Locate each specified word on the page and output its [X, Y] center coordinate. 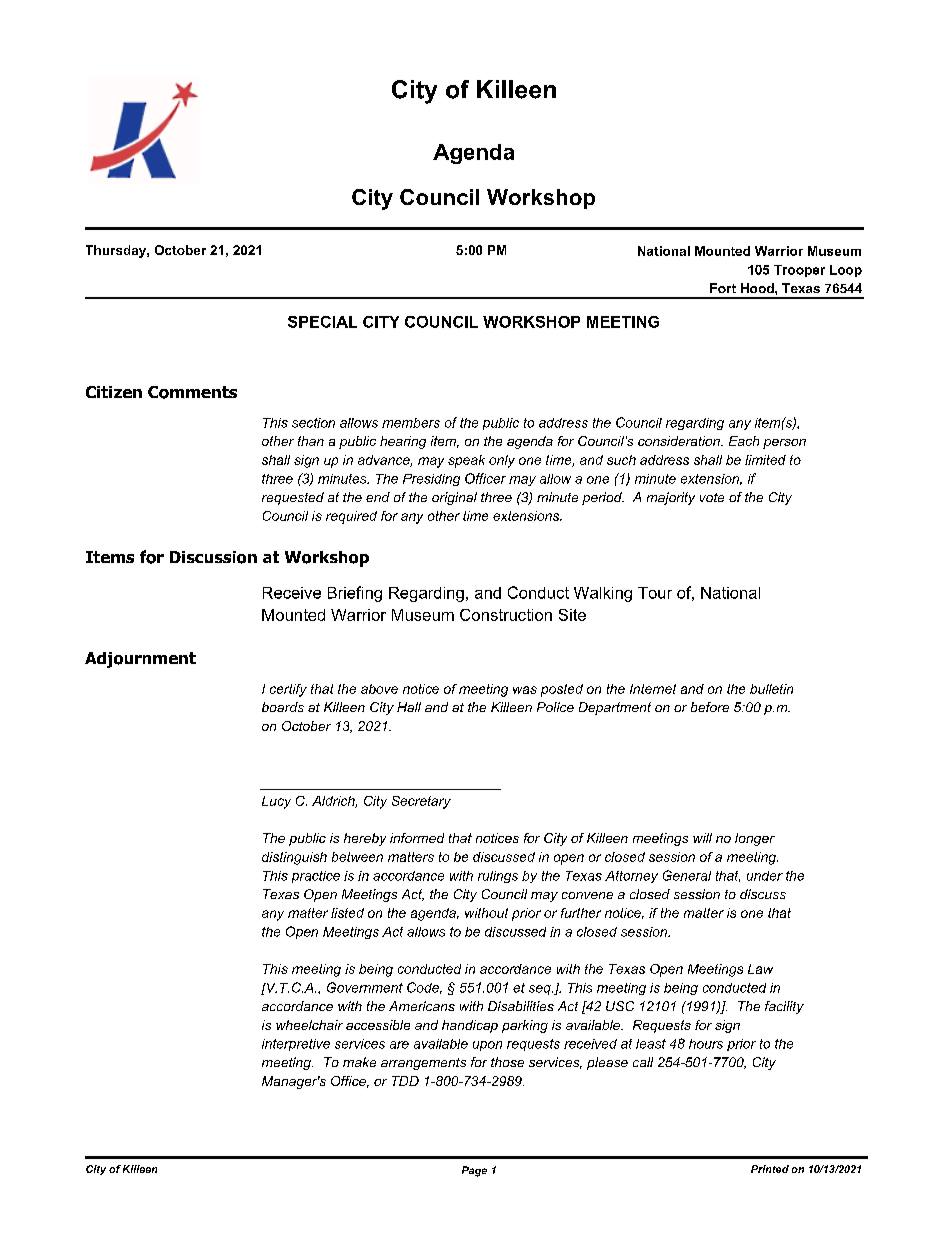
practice [316, 877]
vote [712, 497]
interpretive [296, 1045]
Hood [758, 288]
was [525, 690]
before [710, 707]
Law [760, 969]
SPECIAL [322, 322]
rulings [498, 877]
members [411, 423]
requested [293, 498]
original [454, 498]
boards [283, 707]
